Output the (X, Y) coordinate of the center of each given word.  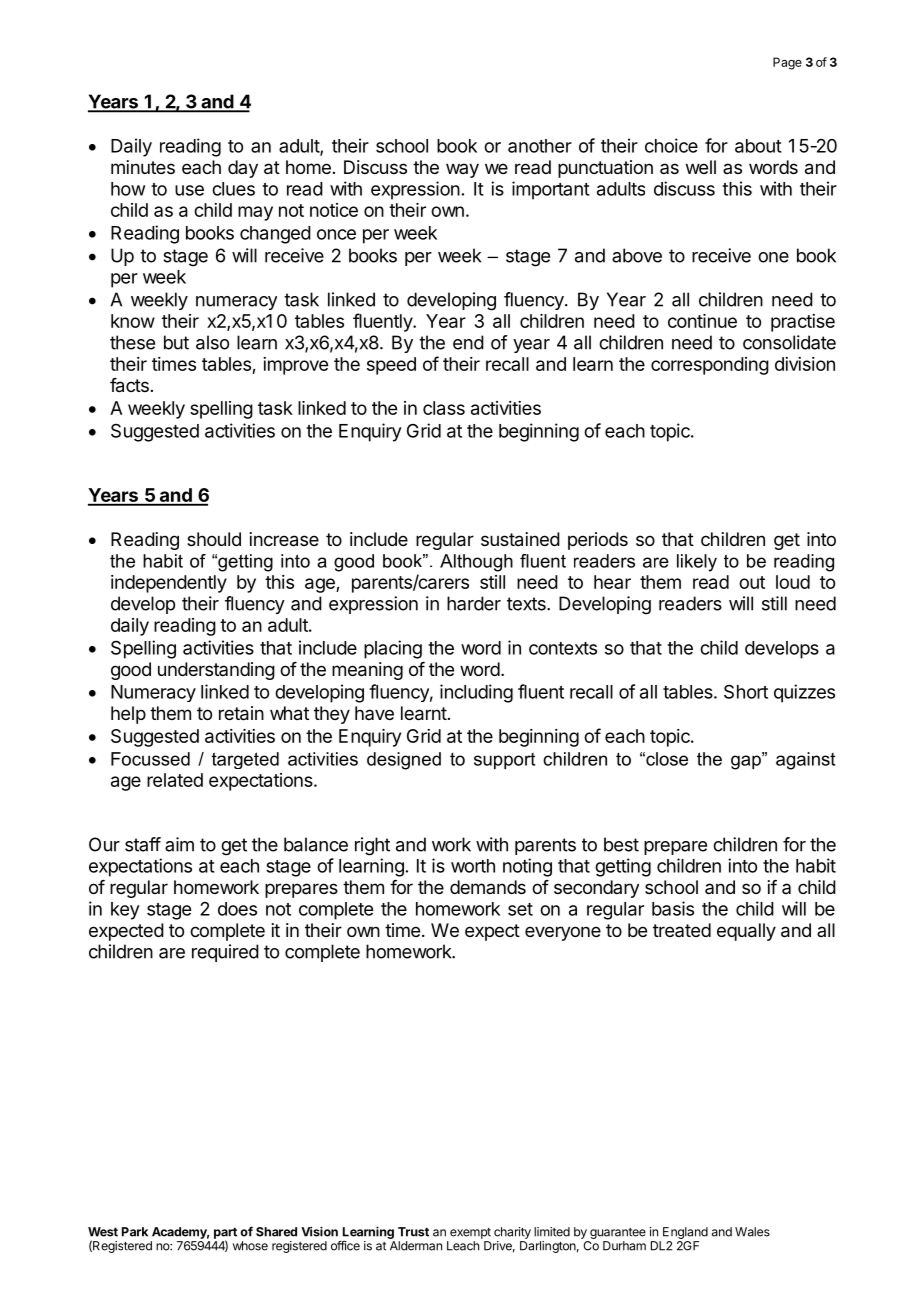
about (758, 146)
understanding (216, 671)
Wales (752, 1232)
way (462, 170)
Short (746, 692)
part (225, 1234)
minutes (143, 167)
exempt (470, 1233)
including (476, 693)
